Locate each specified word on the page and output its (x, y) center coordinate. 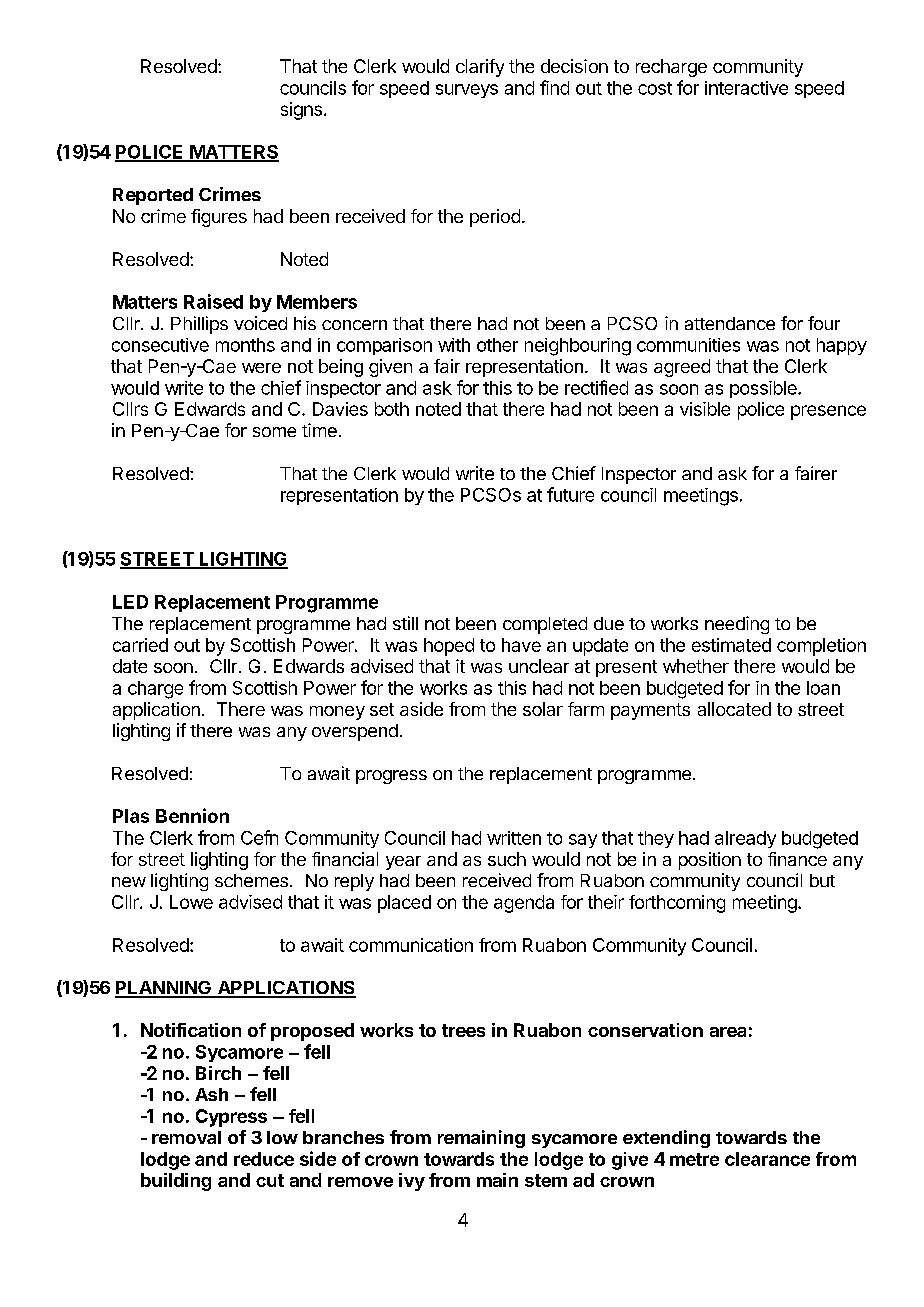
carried (140, 645)
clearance (767, 1159)
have (521, 645)
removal (186, 1137)
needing (737, 625)
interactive (746, 88)
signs (301, 111)
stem (546, 1180)
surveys (467, 91)
